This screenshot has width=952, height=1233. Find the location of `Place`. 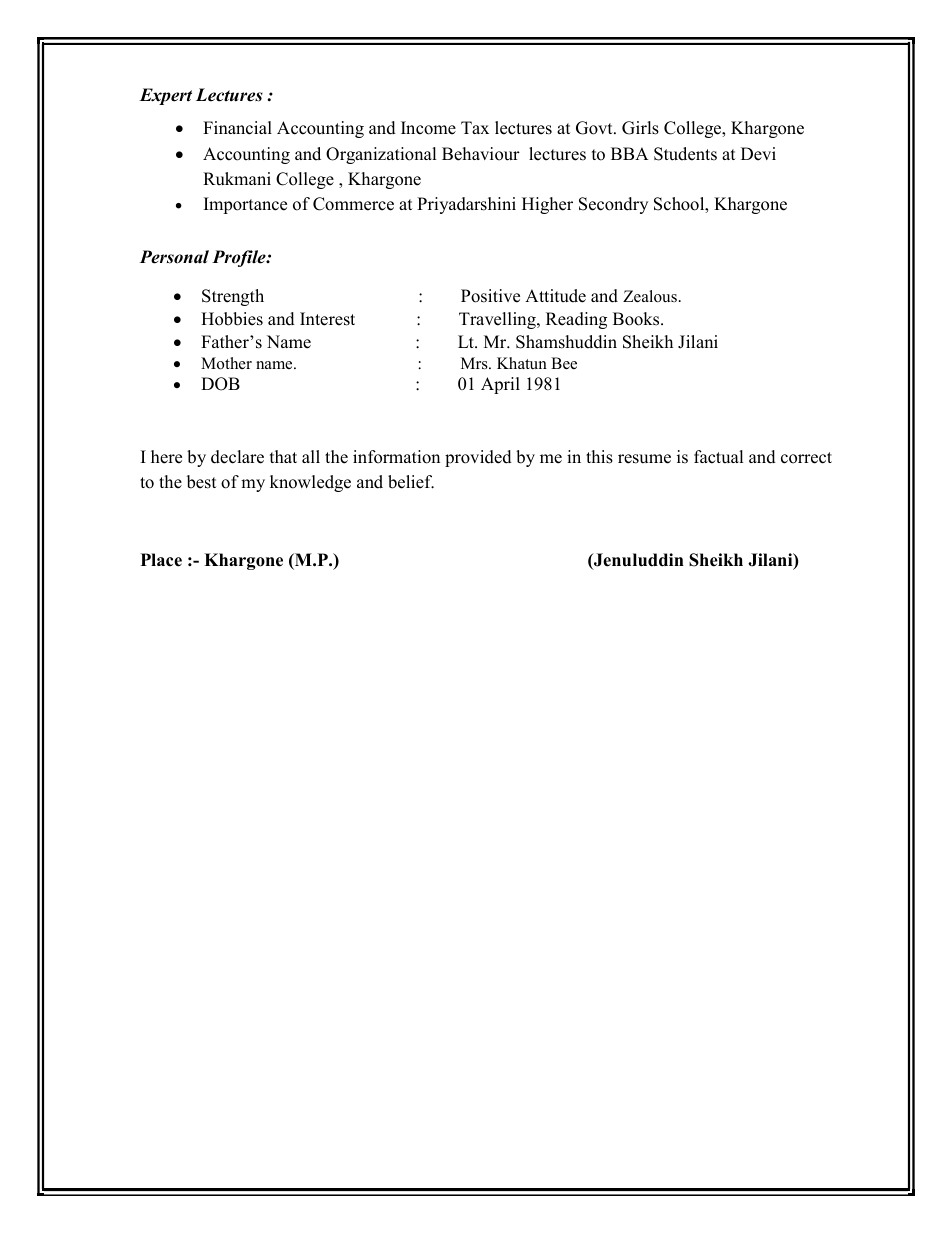

Place is located at coordinates (161, 560).
